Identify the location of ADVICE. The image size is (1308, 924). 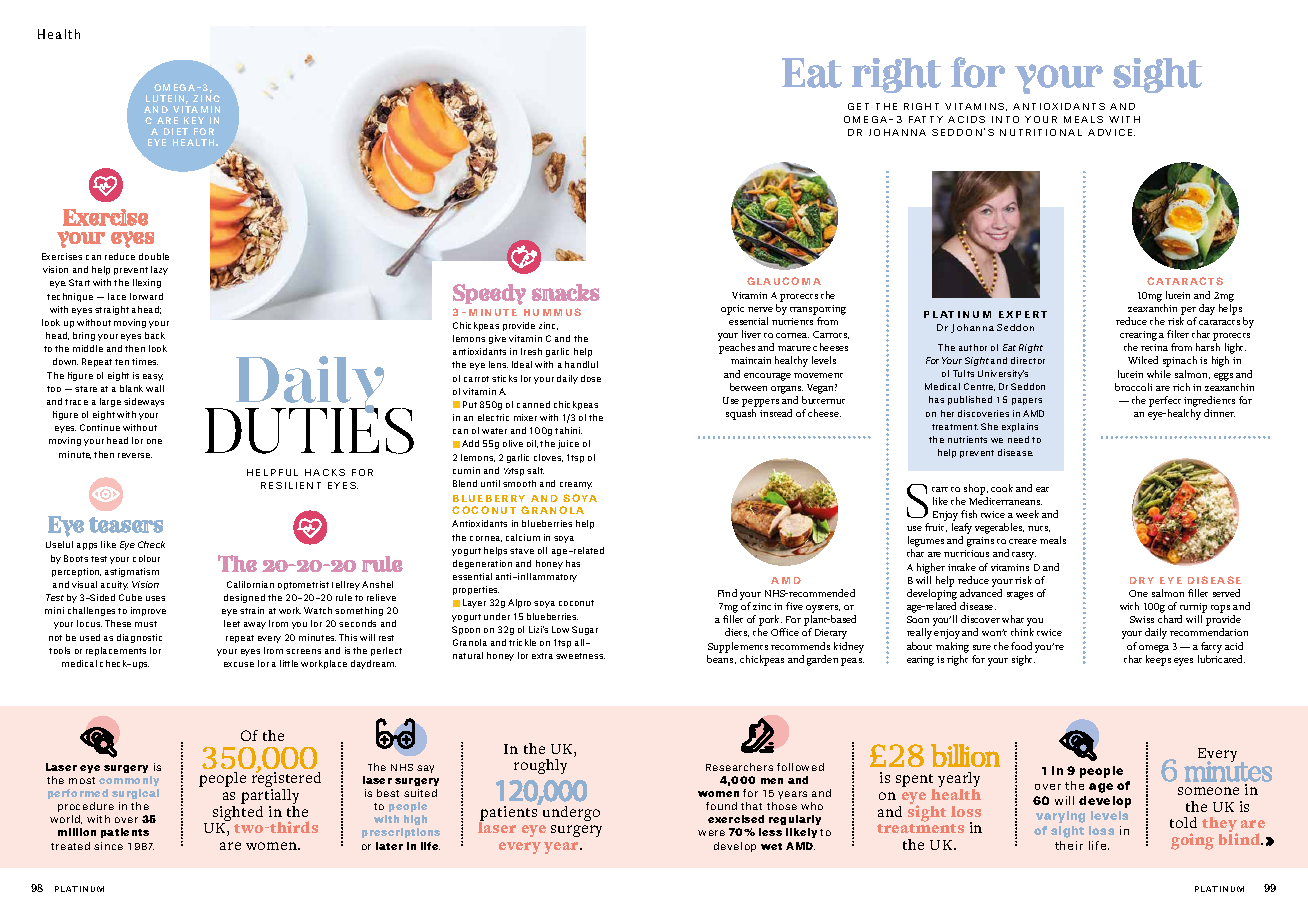
(1111, 132).
